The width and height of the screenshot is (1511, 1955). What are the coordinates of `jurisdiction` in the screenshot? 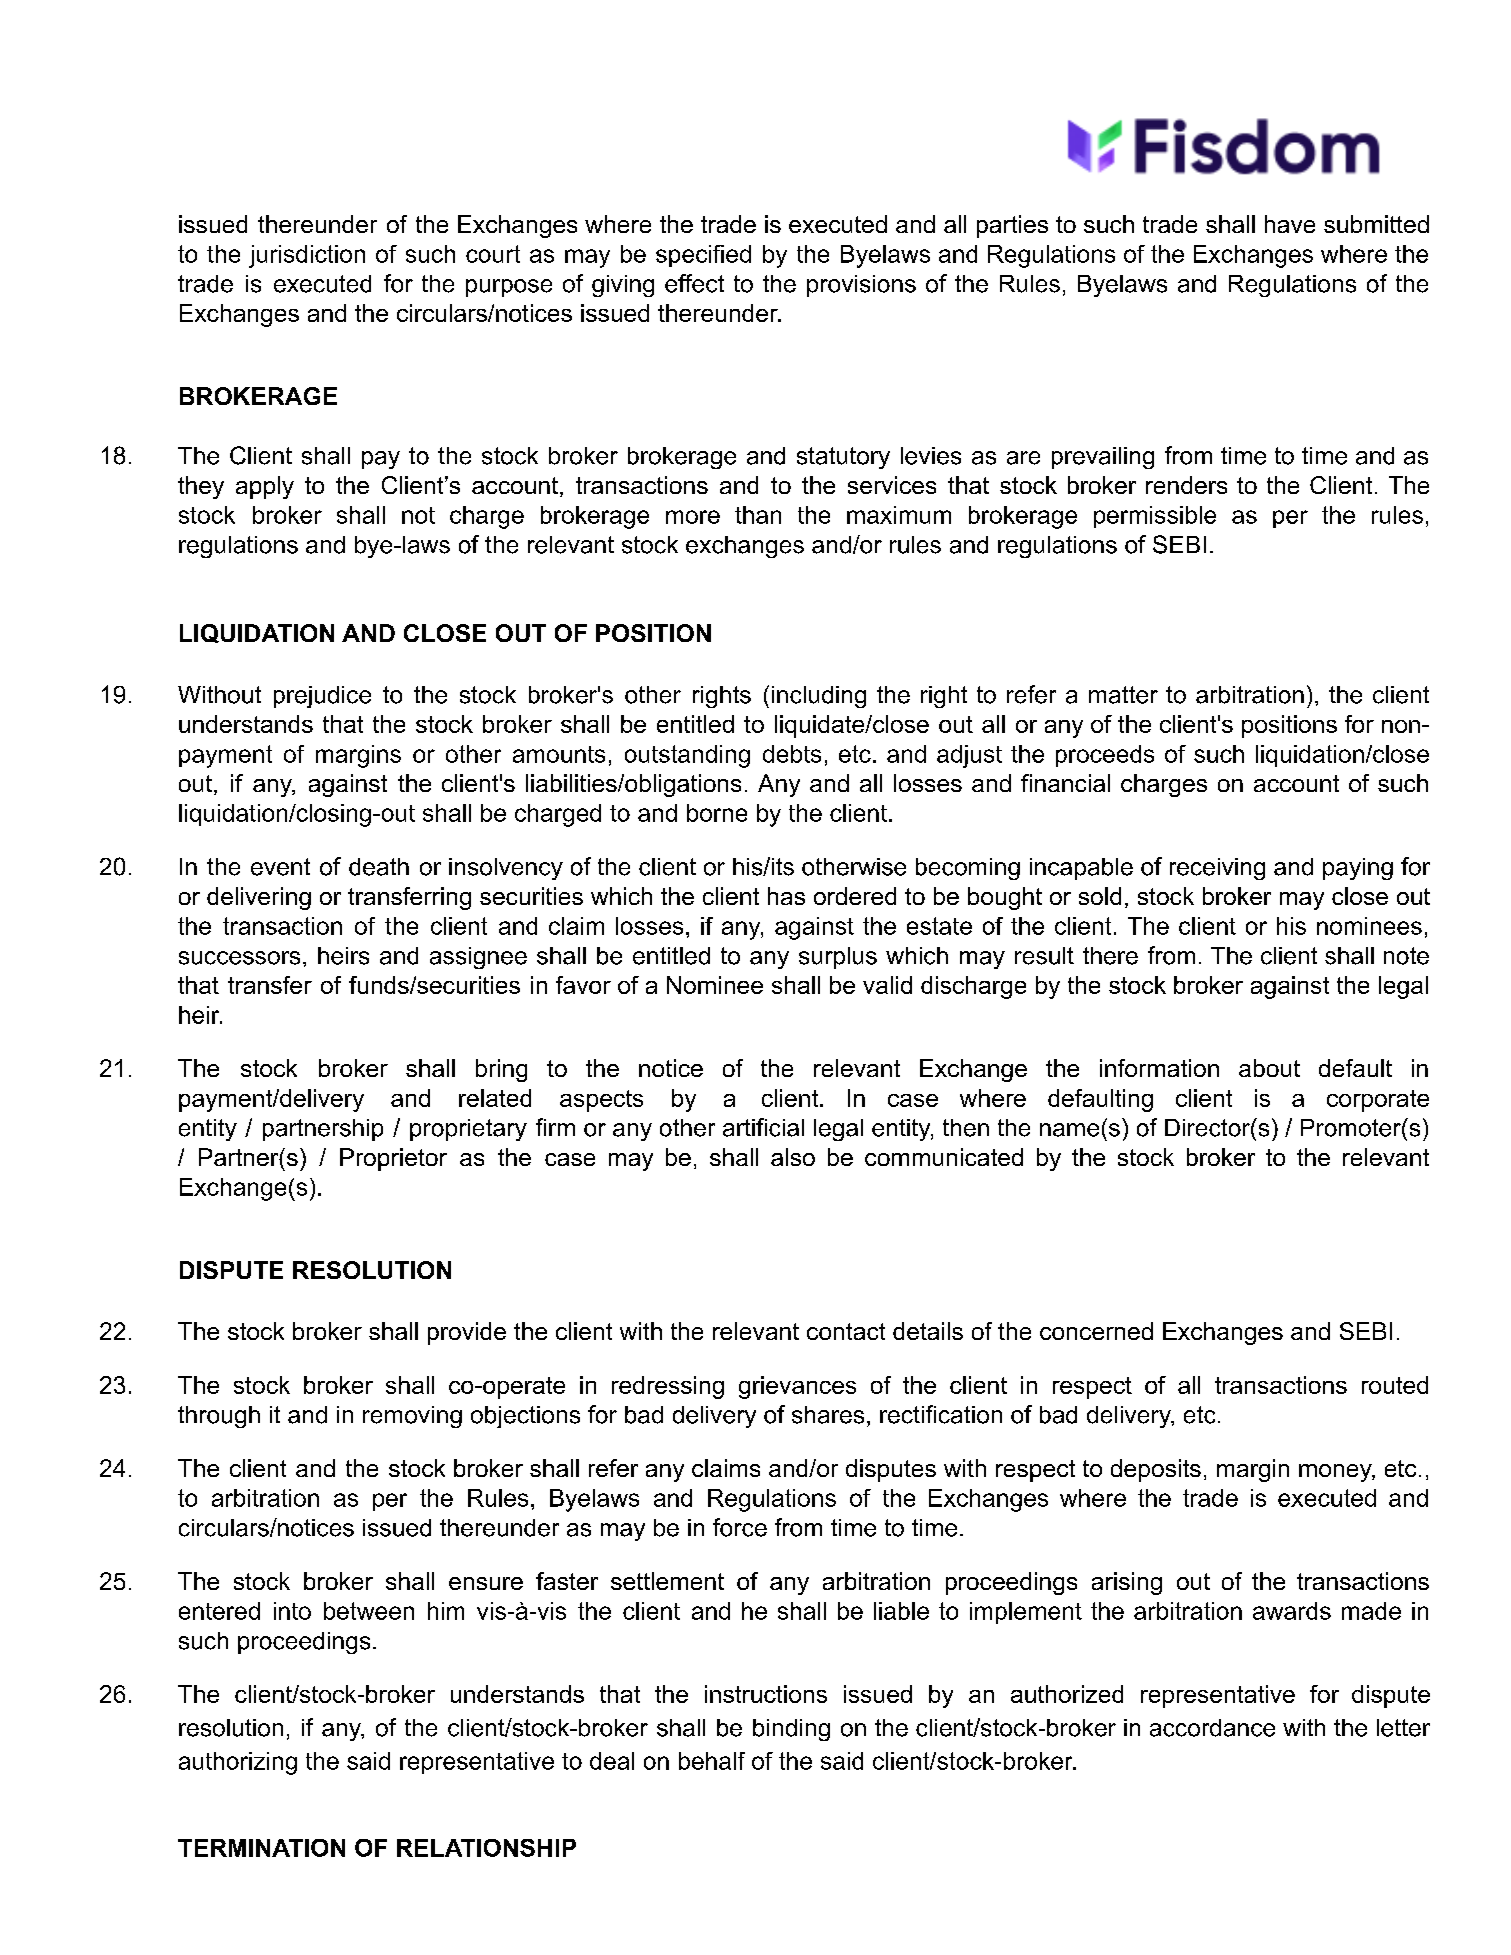 It's located at (307, 256).
